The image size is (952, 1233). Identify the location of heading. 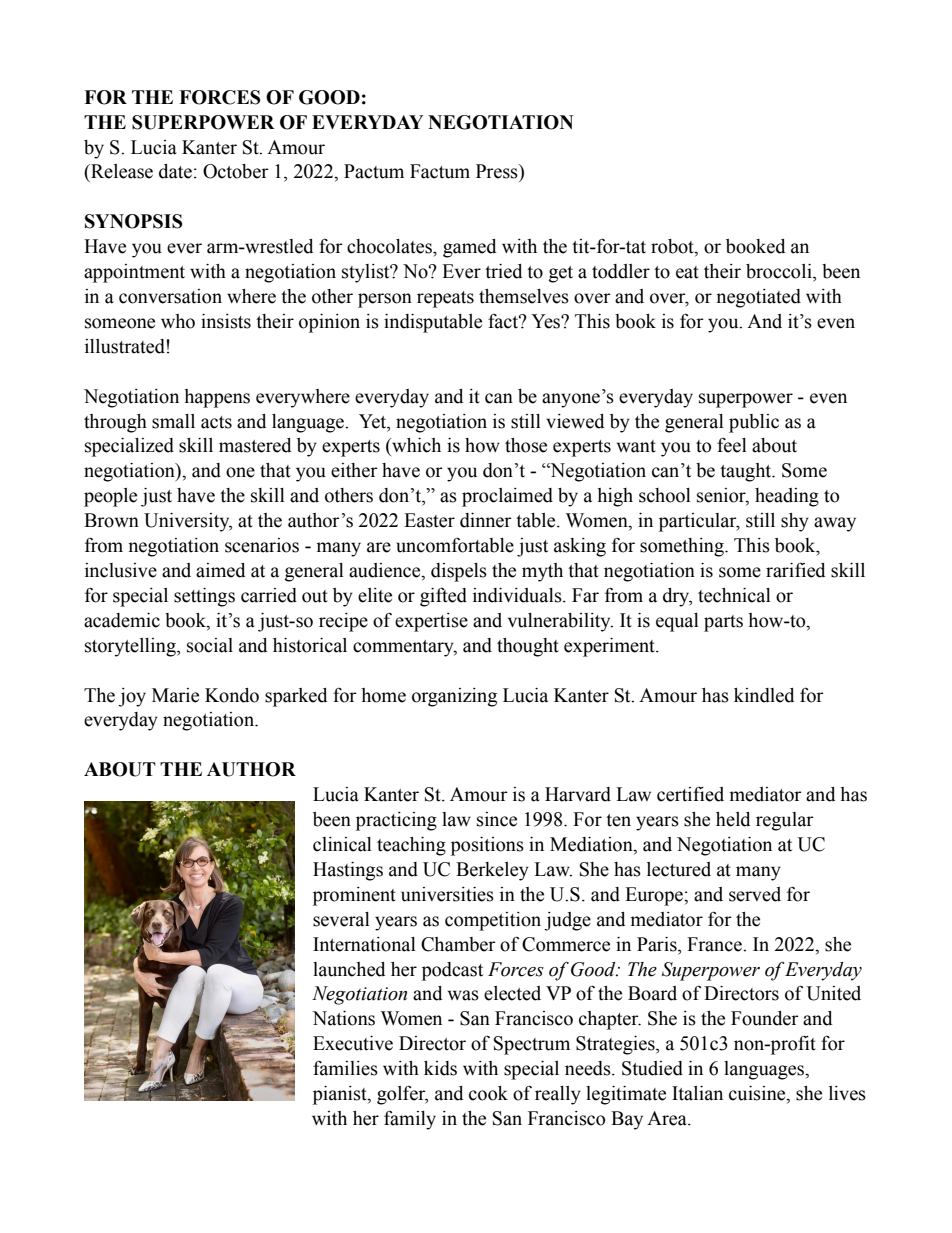
(787, 497).
